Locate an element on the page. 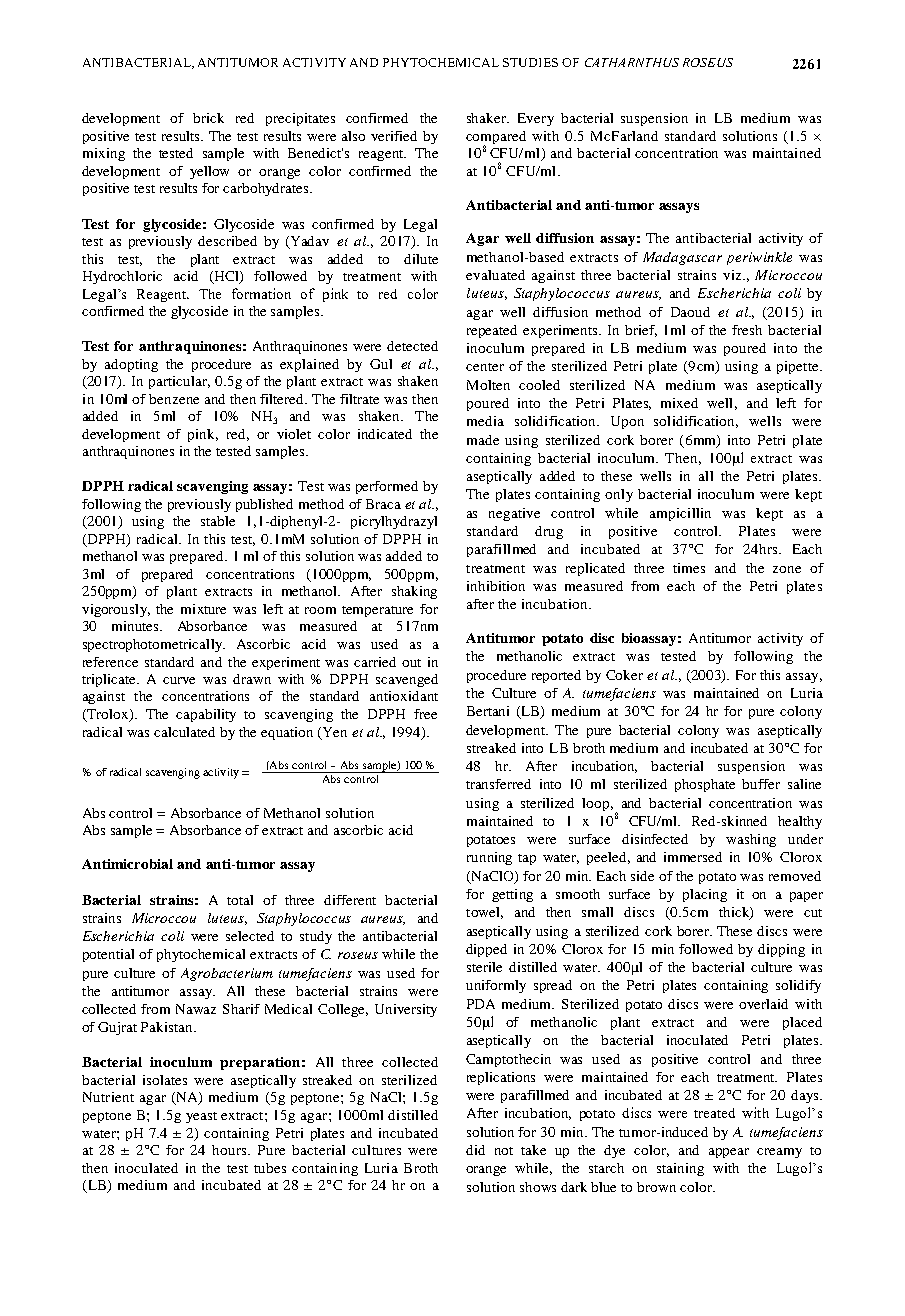  Every is located at coordinates (536, 119).
